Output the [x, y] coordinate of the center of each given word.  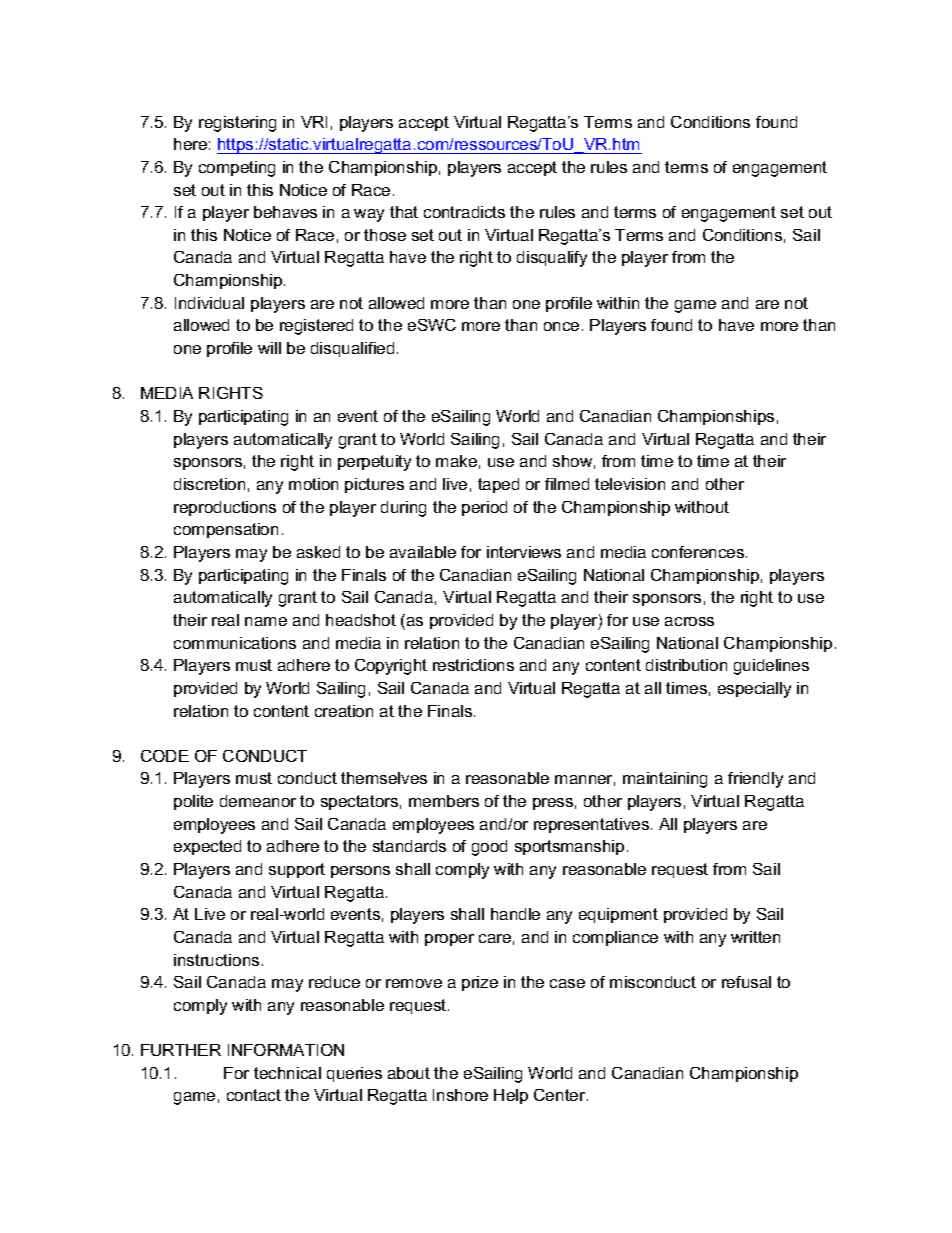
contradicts [464, 212]
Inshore [460, 1095]
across [689, 621]
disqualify [552, 259]
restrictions [473, 665]
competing [237, 169]
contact [254, 1095]
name [266, 621]
